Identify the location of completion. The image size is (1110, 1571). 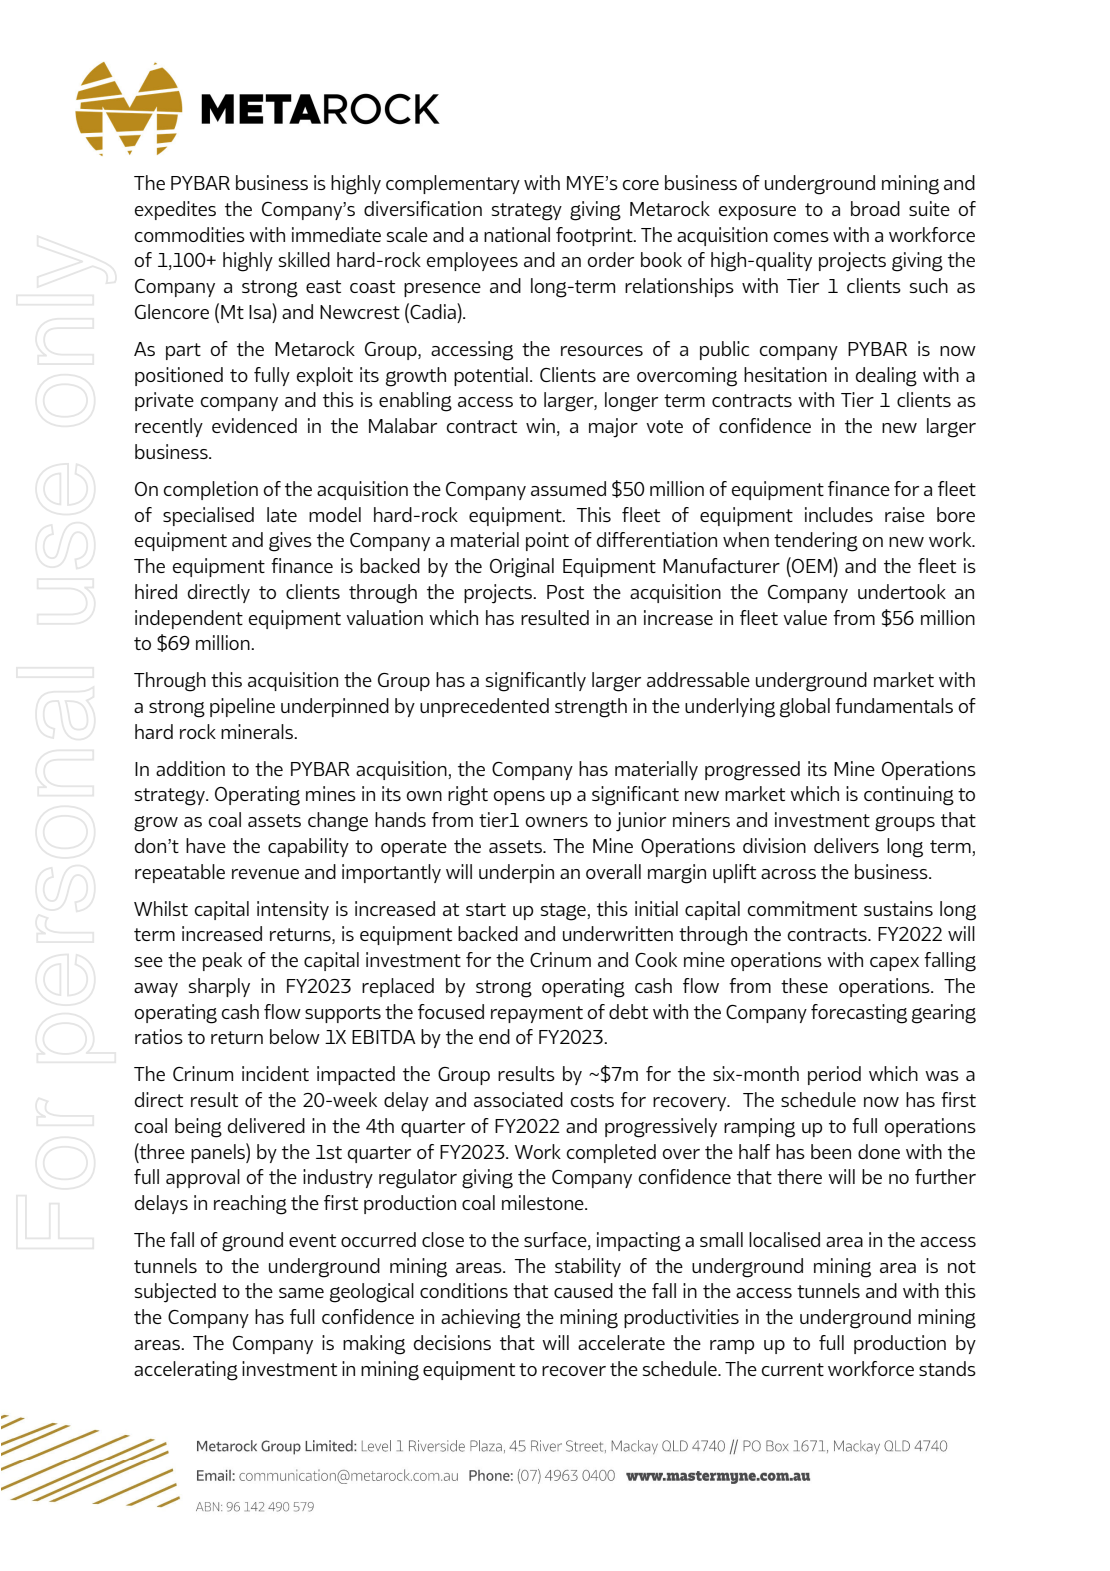
(211, 490).
